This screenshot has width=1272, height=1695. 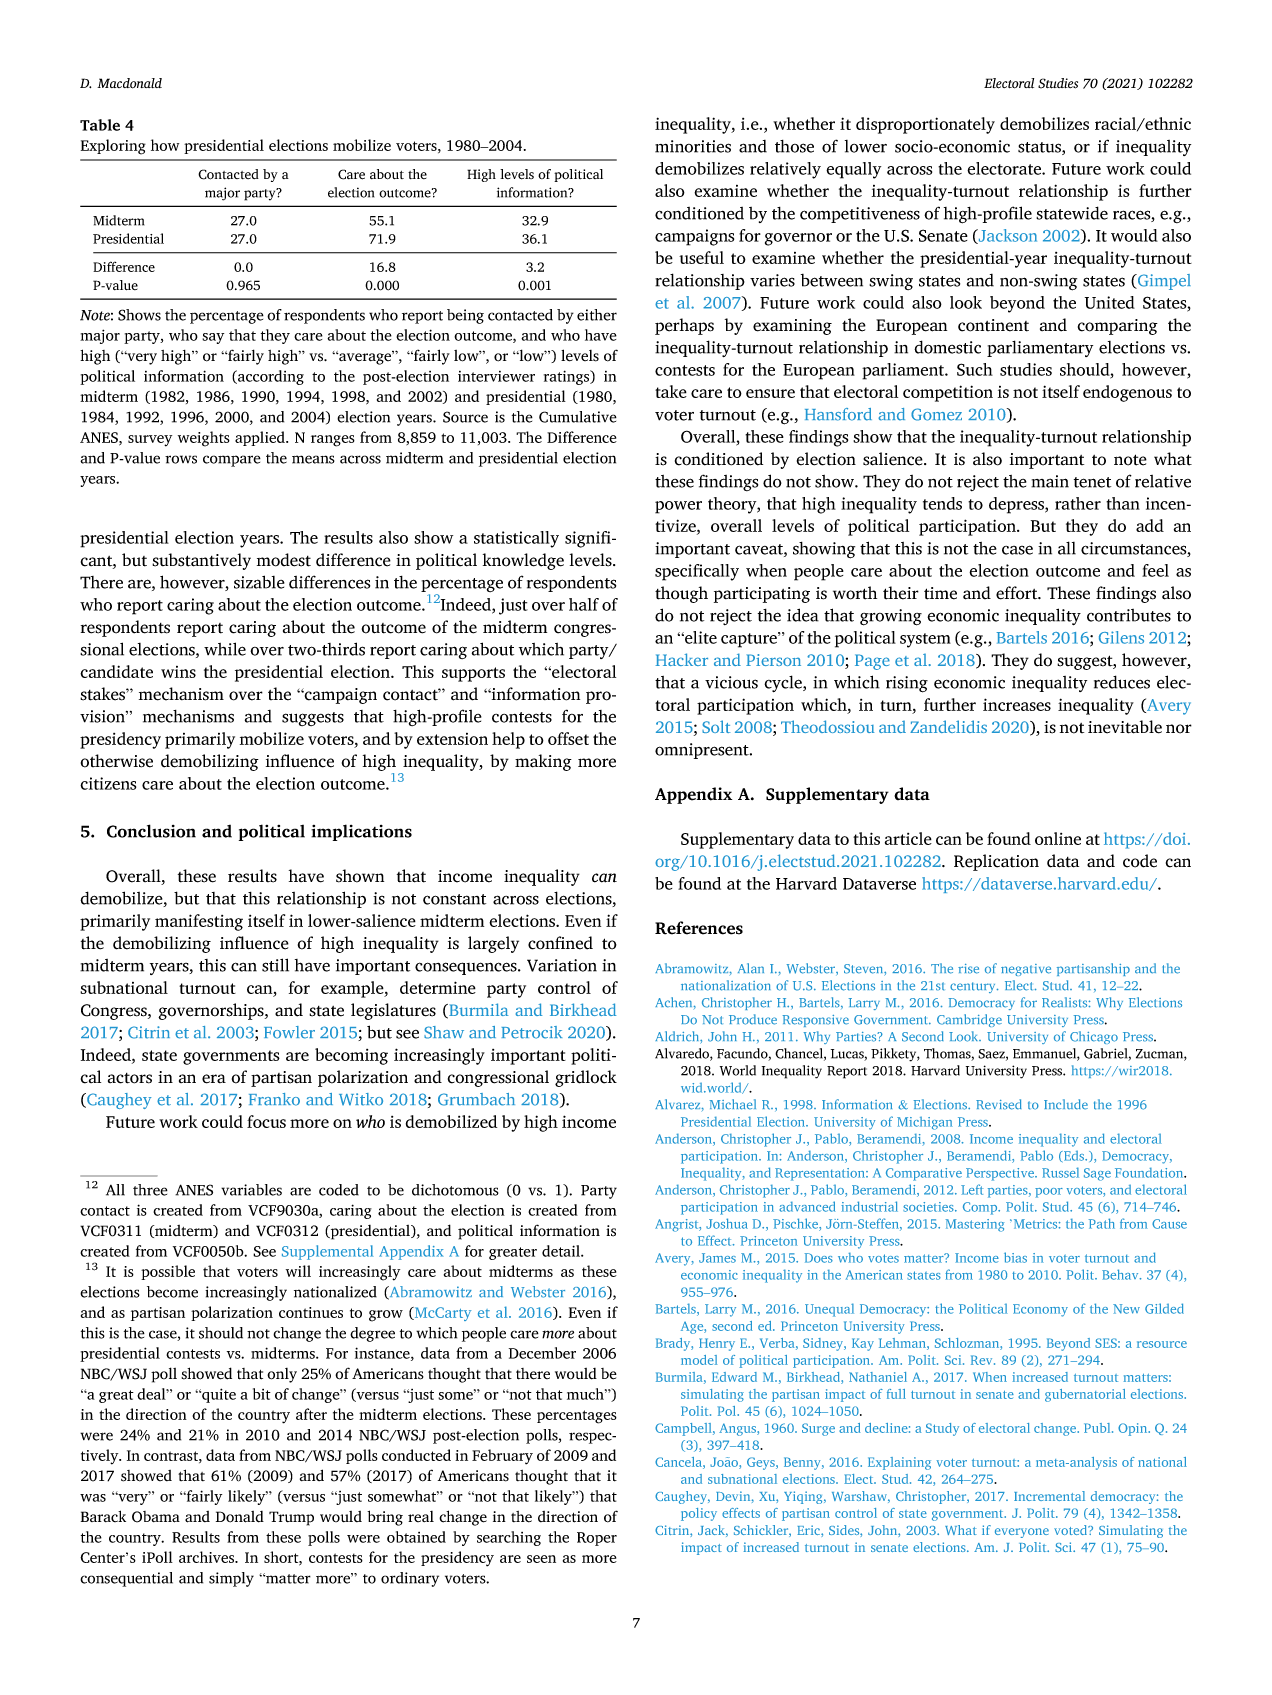 What do you see at coordinates (113, 147) in the screenshot?
I see `Exploring` at bounding box center [113, 147].
